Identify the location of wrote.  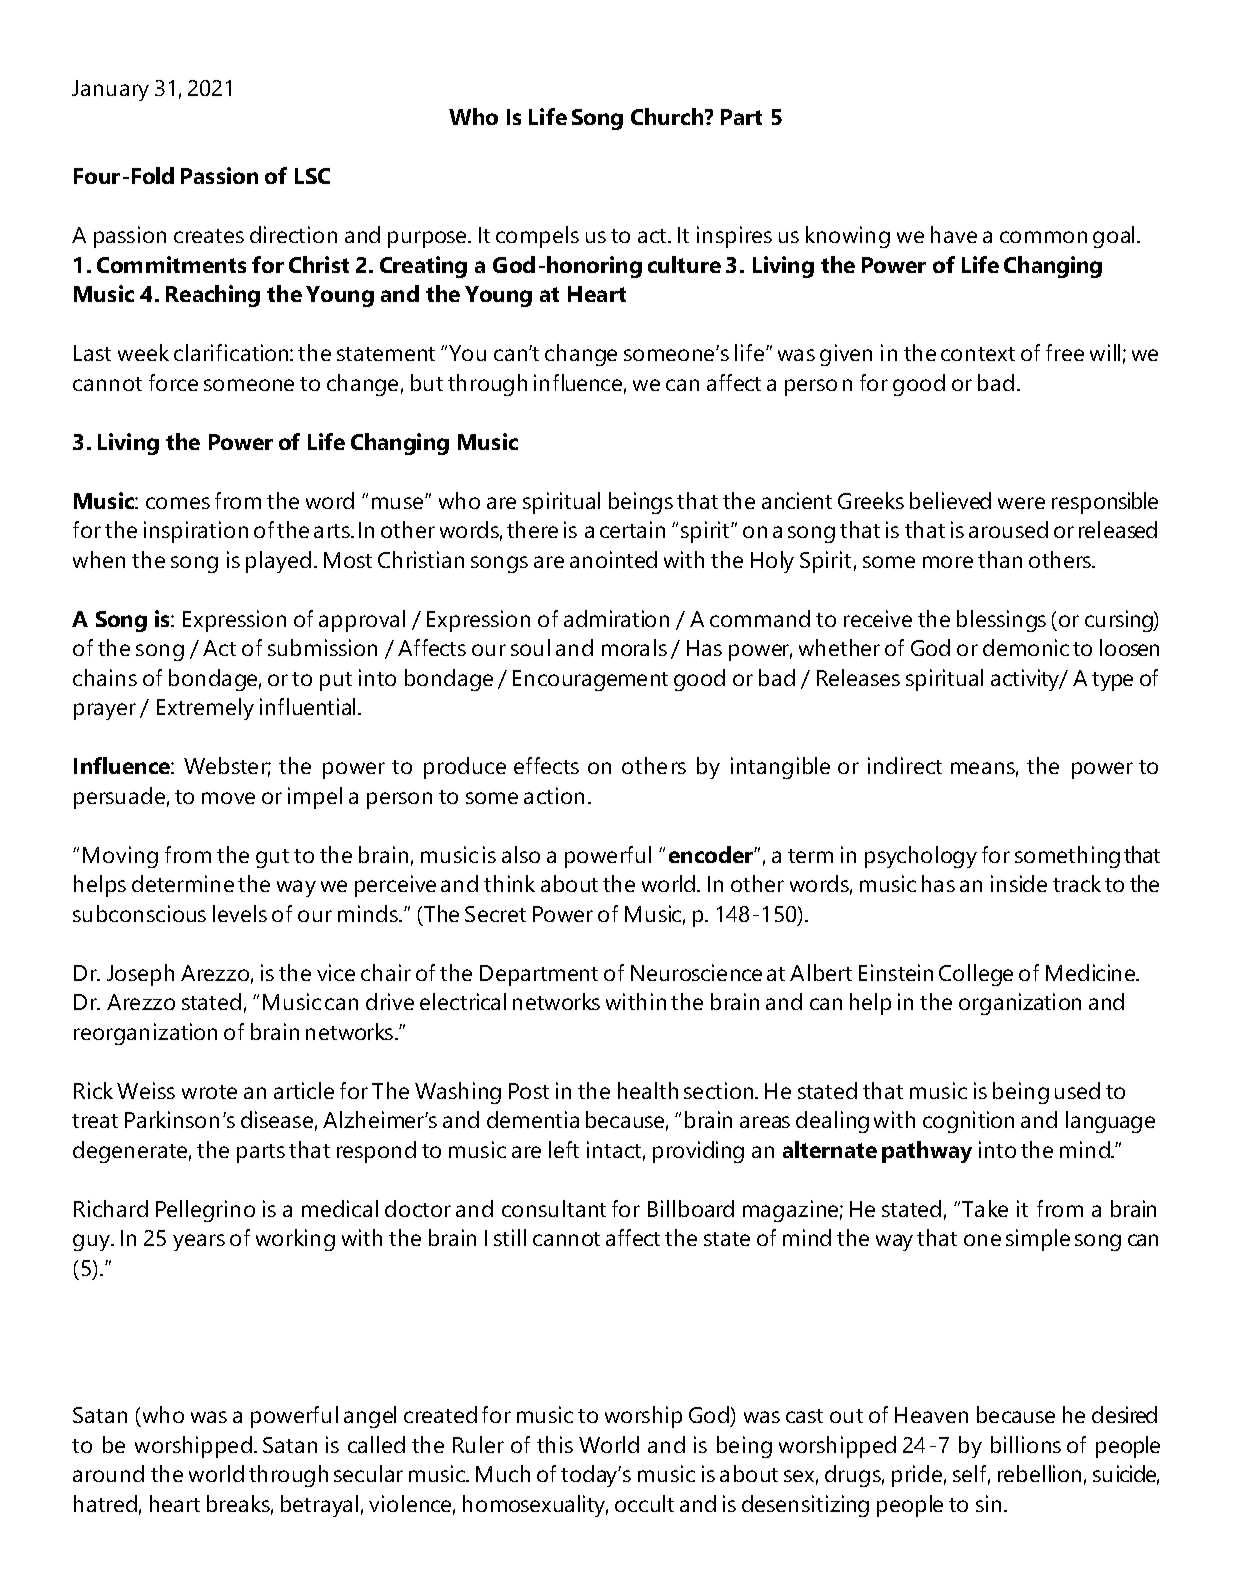
(209, 1092).
